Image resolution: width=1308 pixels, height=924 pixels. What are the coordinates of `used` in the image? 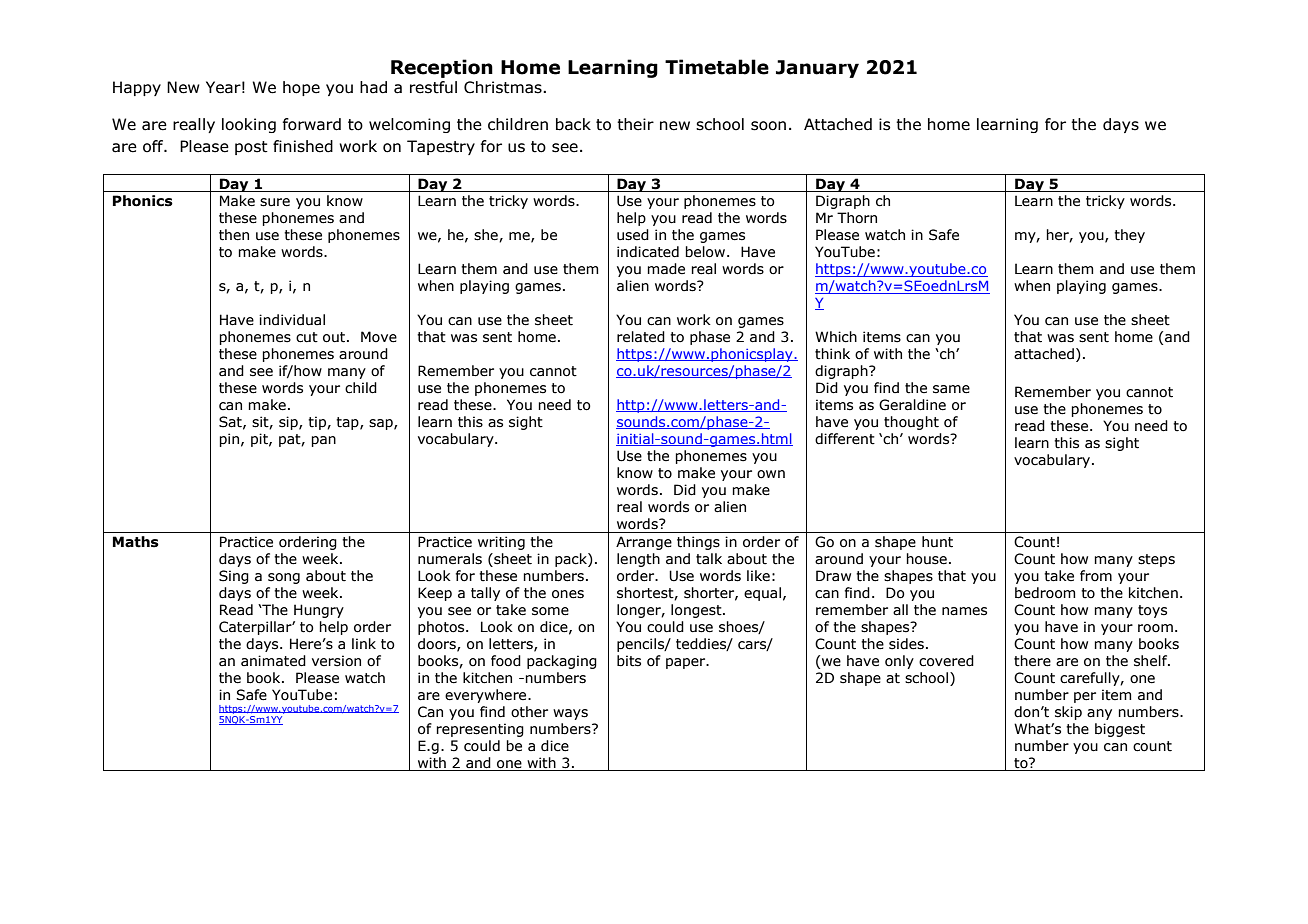 It's located at (633, 235).
